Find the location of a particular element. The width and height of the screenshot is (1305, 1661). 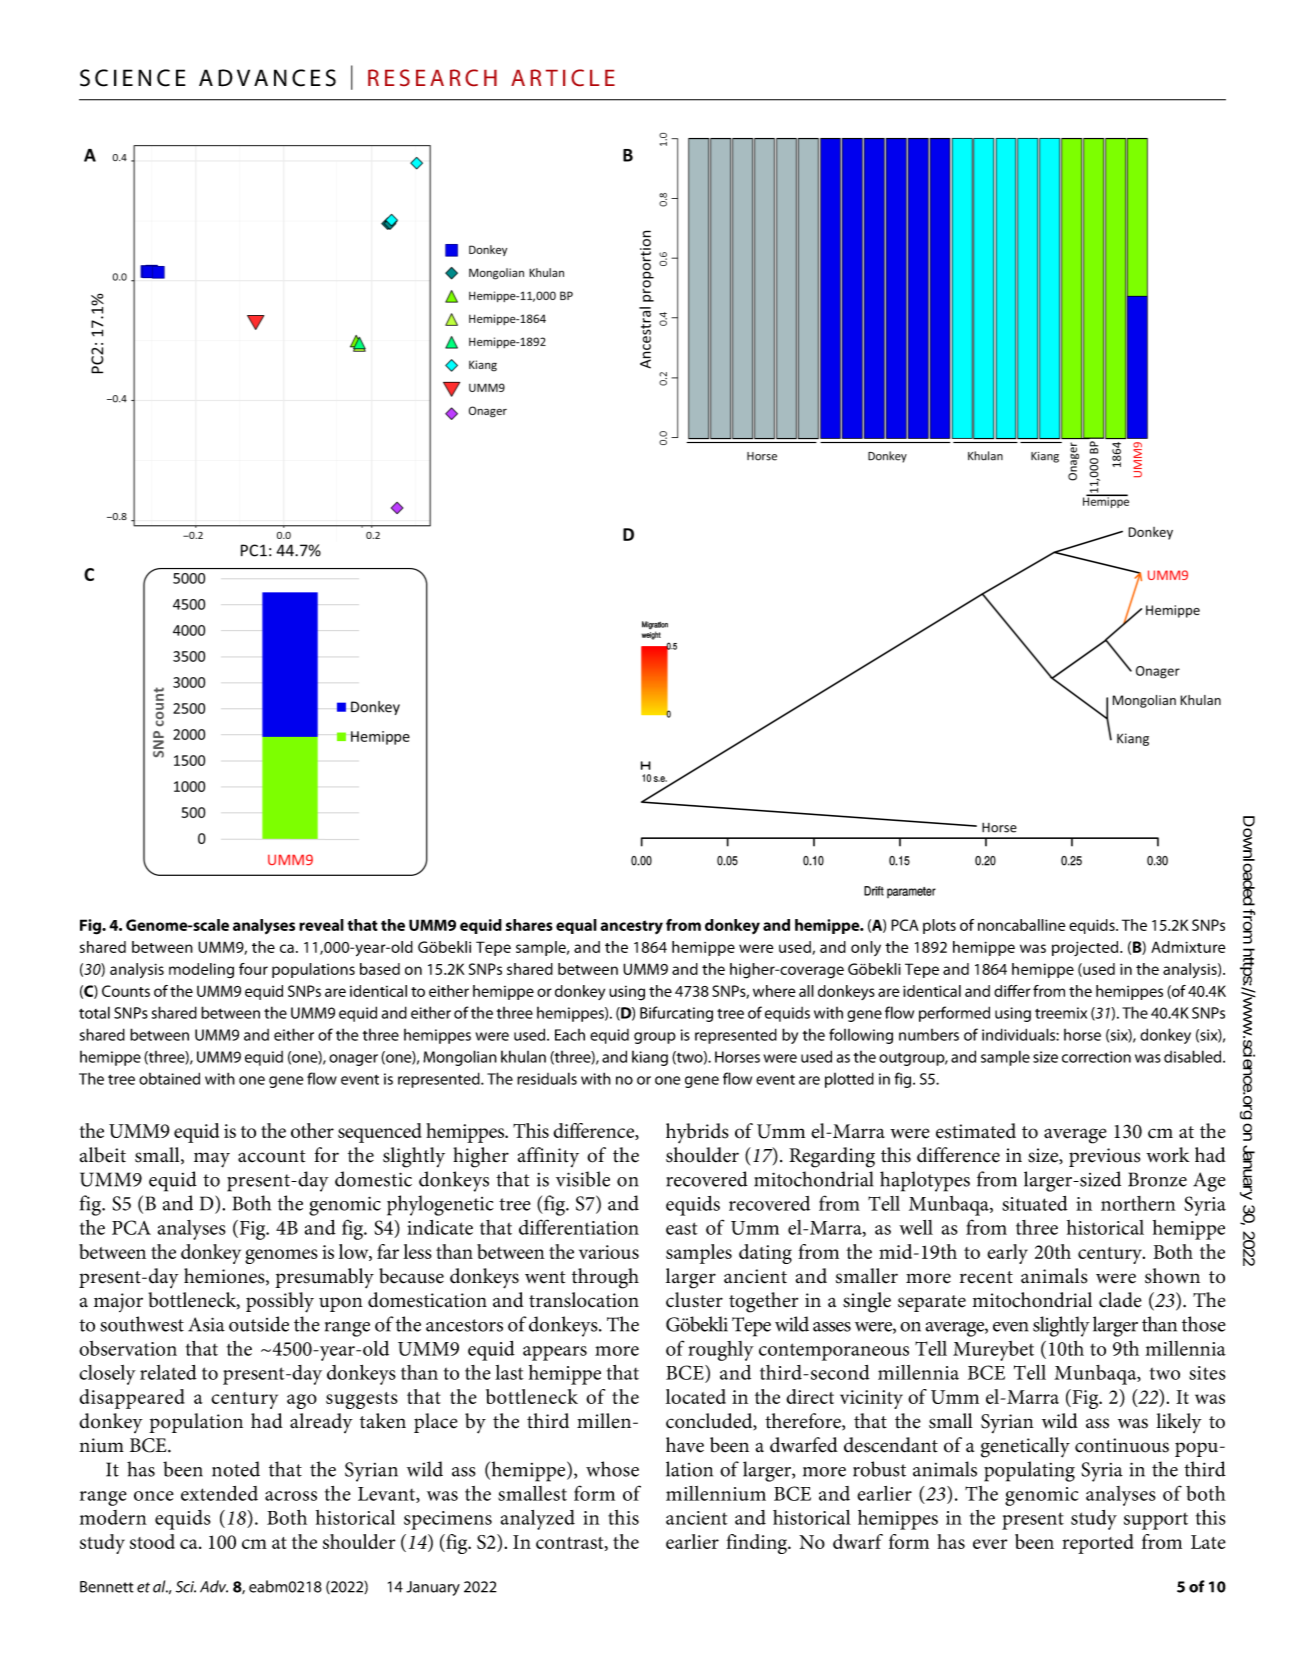

RESEARCH is located at coordinates (432, 77).
